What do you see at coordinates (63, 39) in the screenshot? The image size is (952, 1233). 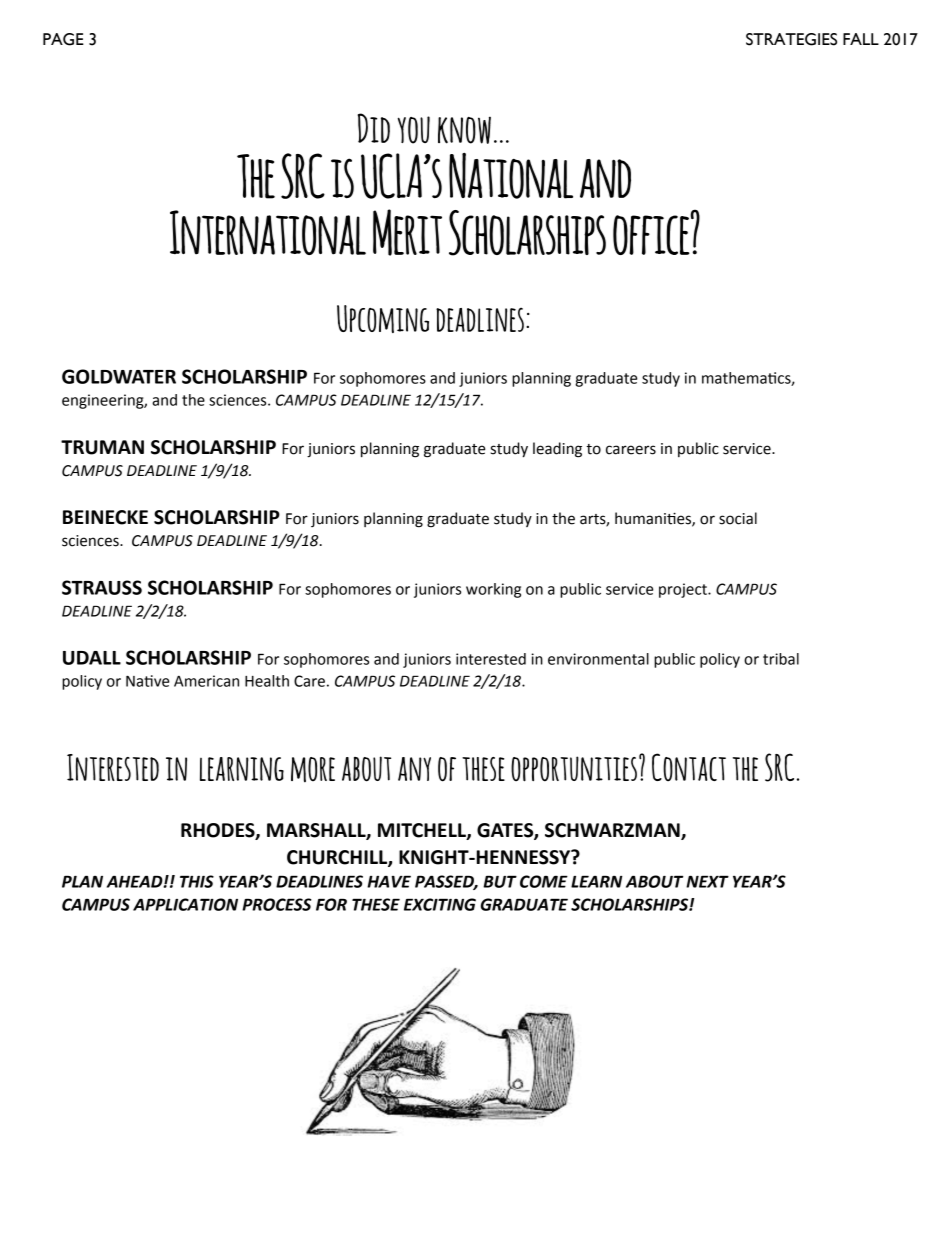 I see `PAGE` at bounding box center [63, 39].
